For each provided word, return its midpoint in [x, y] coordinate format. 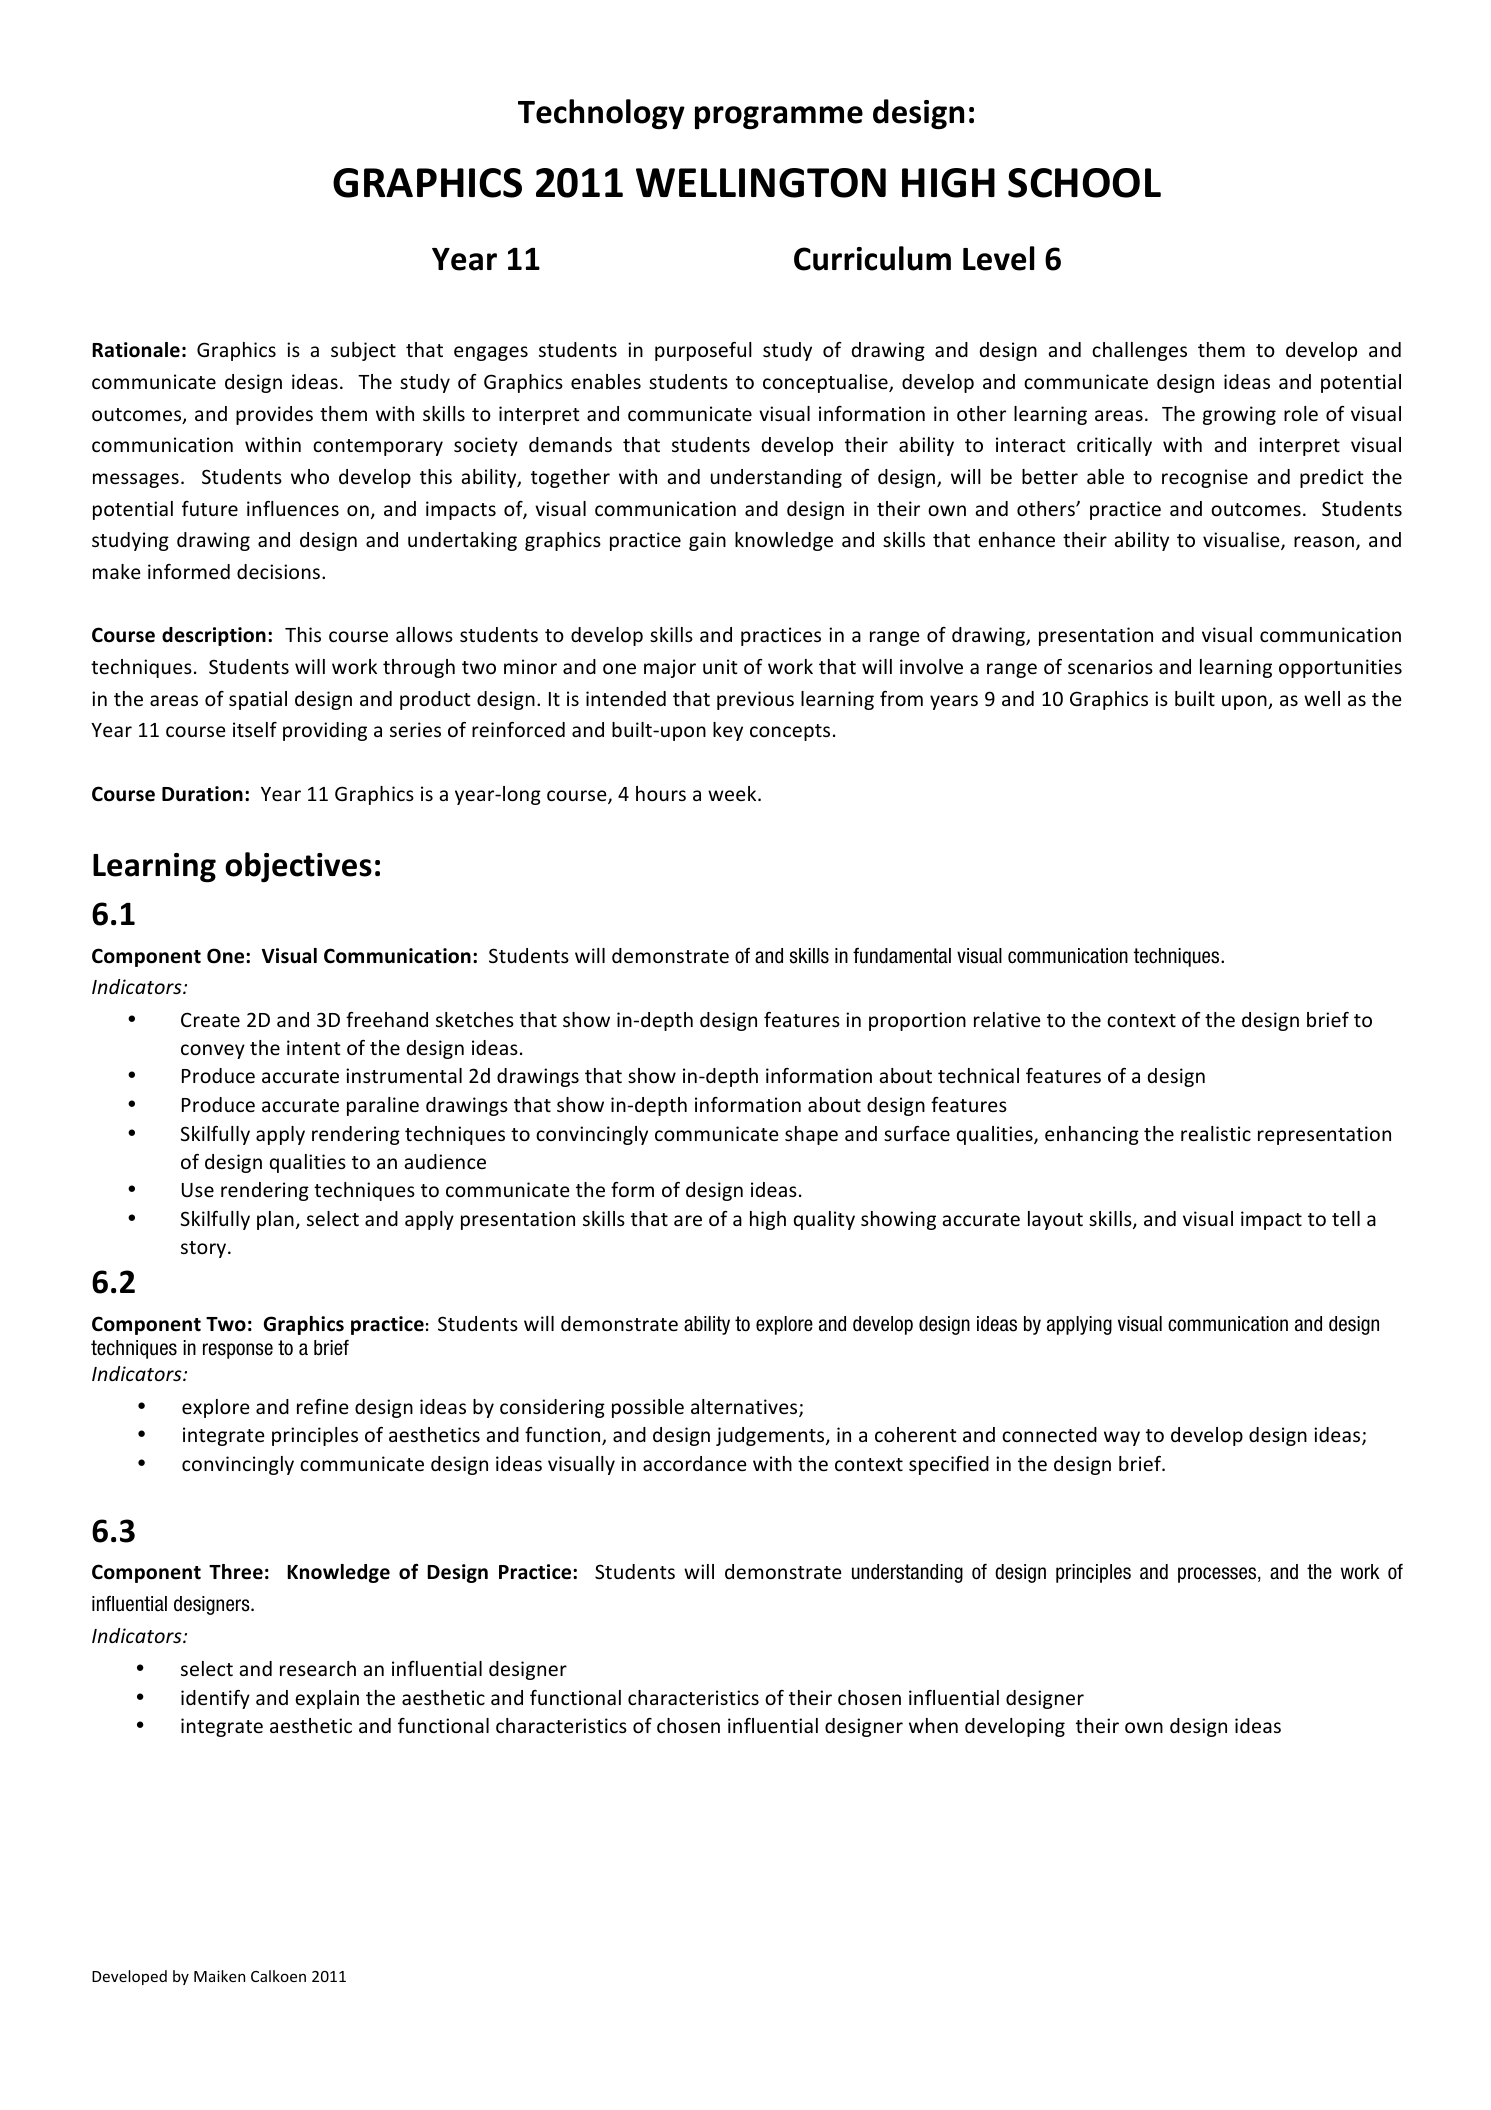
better [1050, 476]
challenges [1139, 351]
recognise [1205, 478]
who [310, 476]
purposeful [703, 351]
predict [1332, 478]
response [238, 1351]
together [570, 478]
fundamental [902, 956]
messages [136, 480]
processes [1218, 1575]
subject [363, 351]
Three [236, 1572]
